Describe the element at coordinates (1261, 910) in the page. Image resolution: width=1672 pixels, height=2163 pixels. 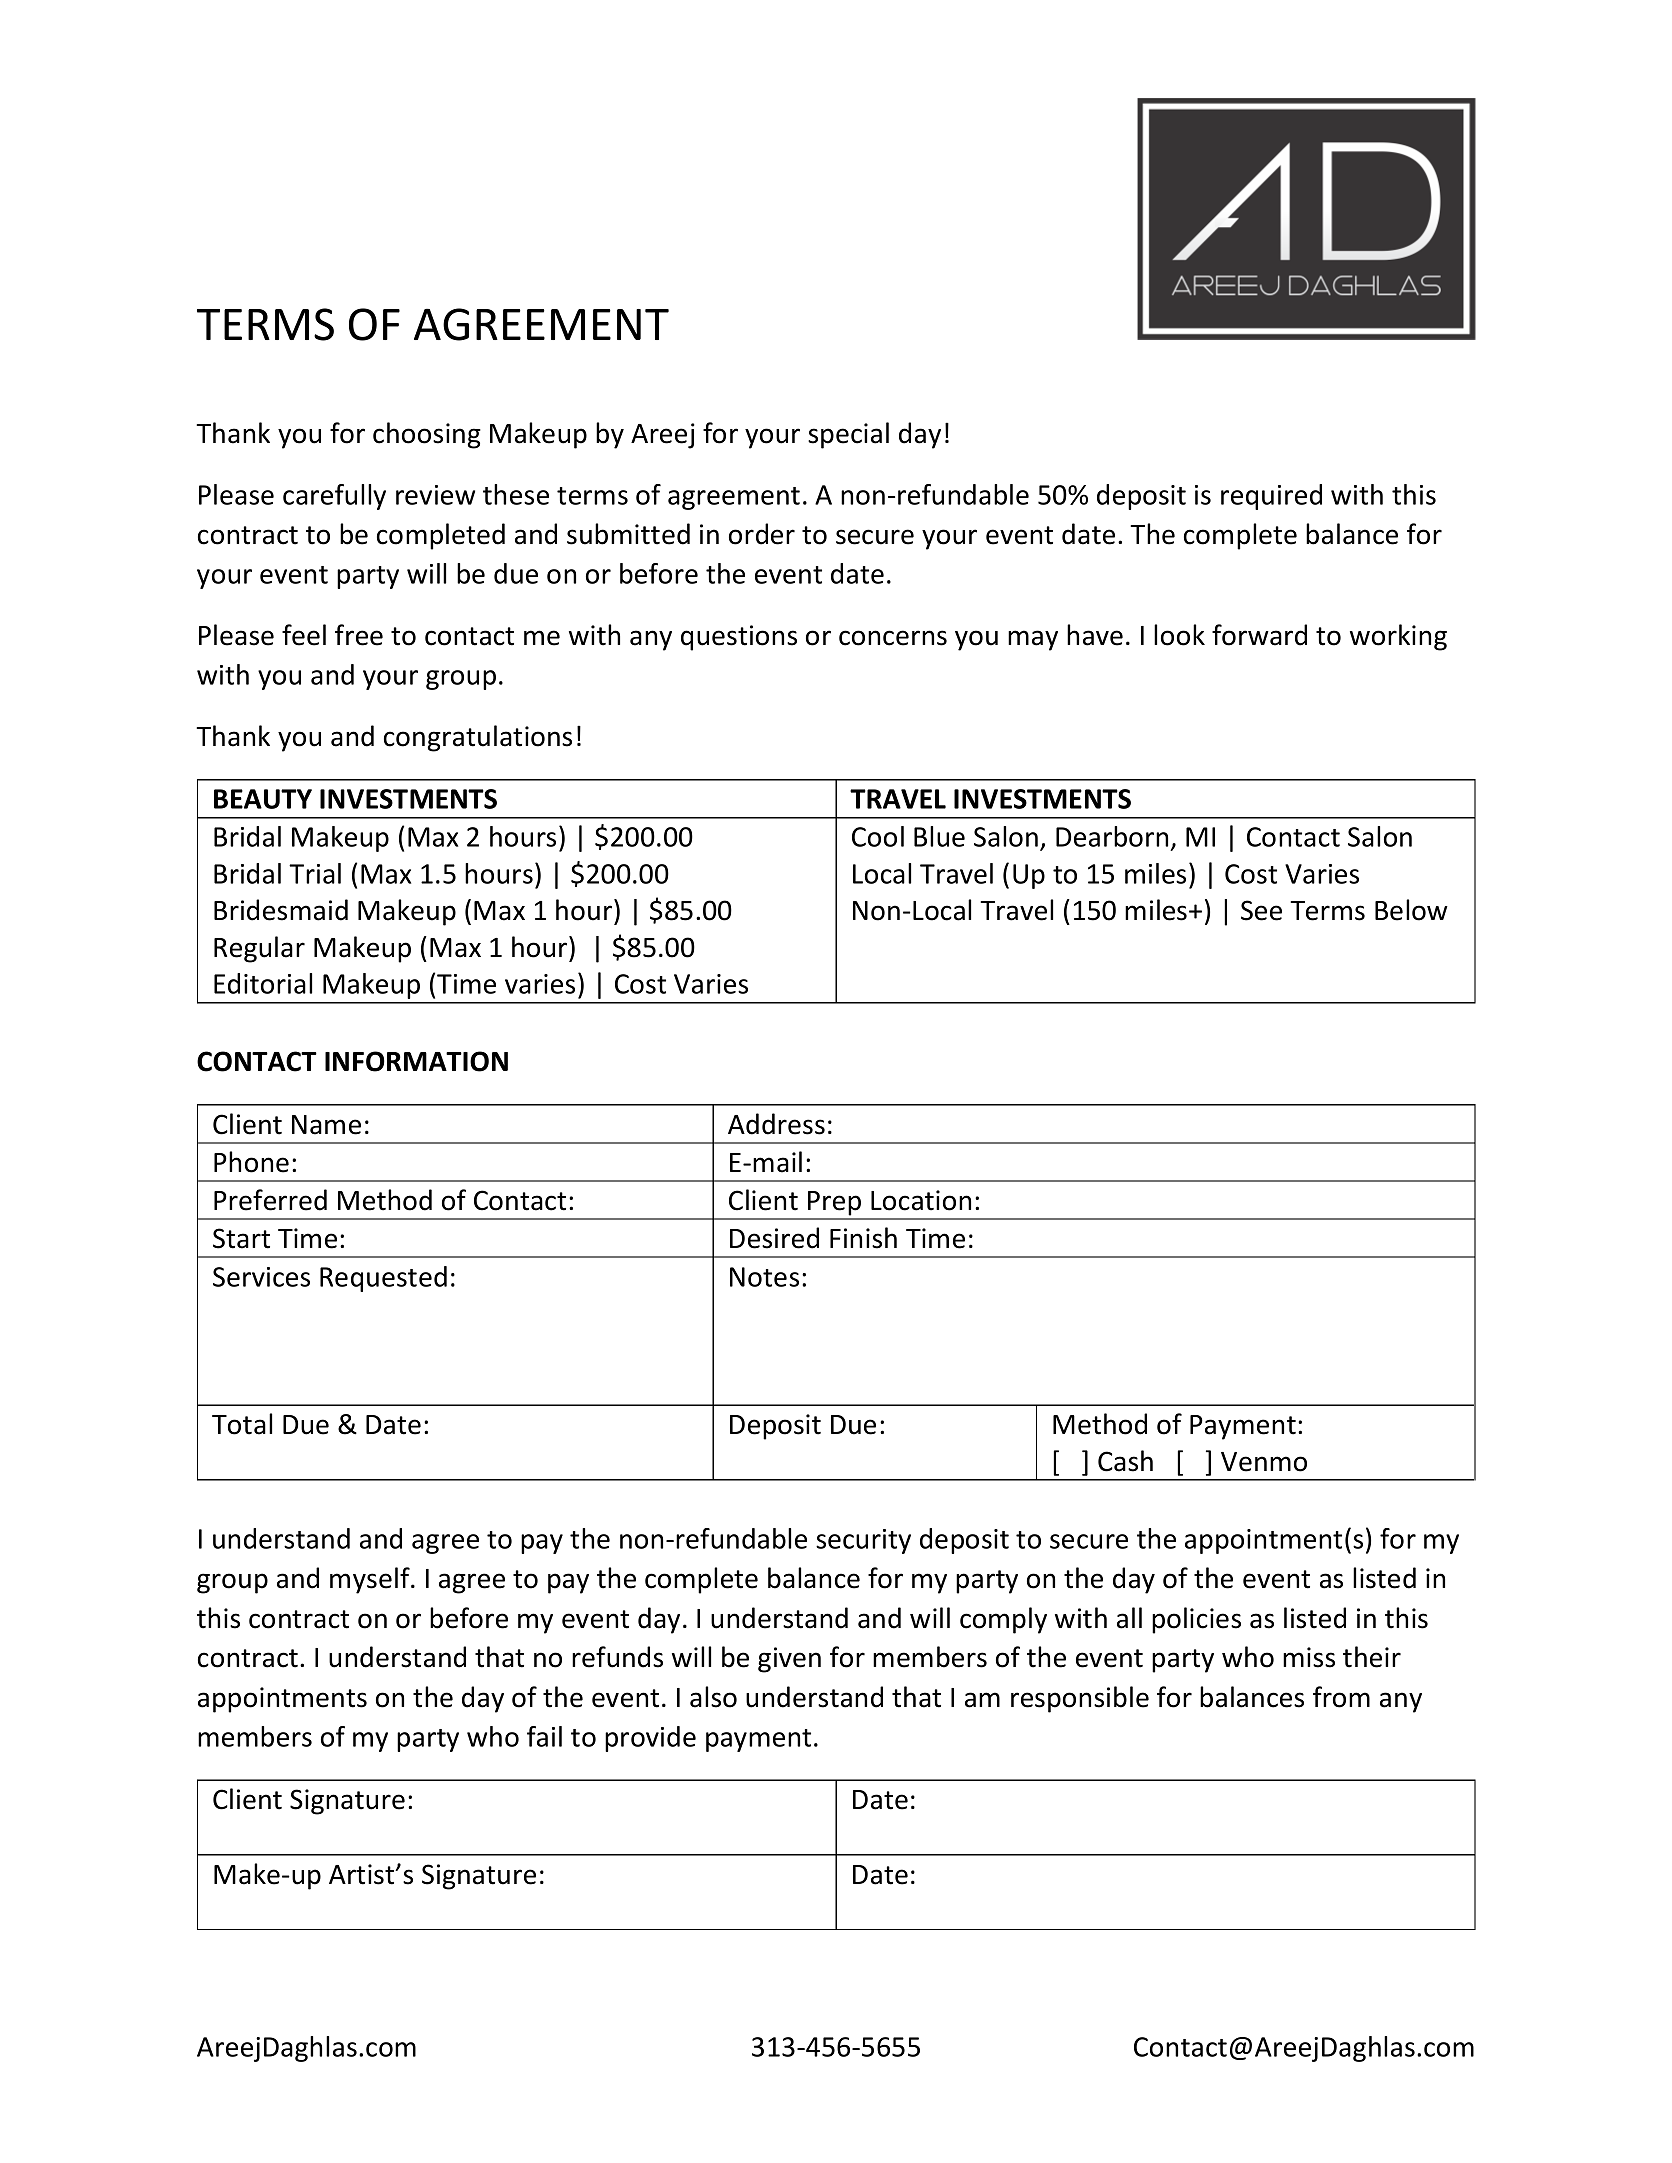
I see `See` at that location.
